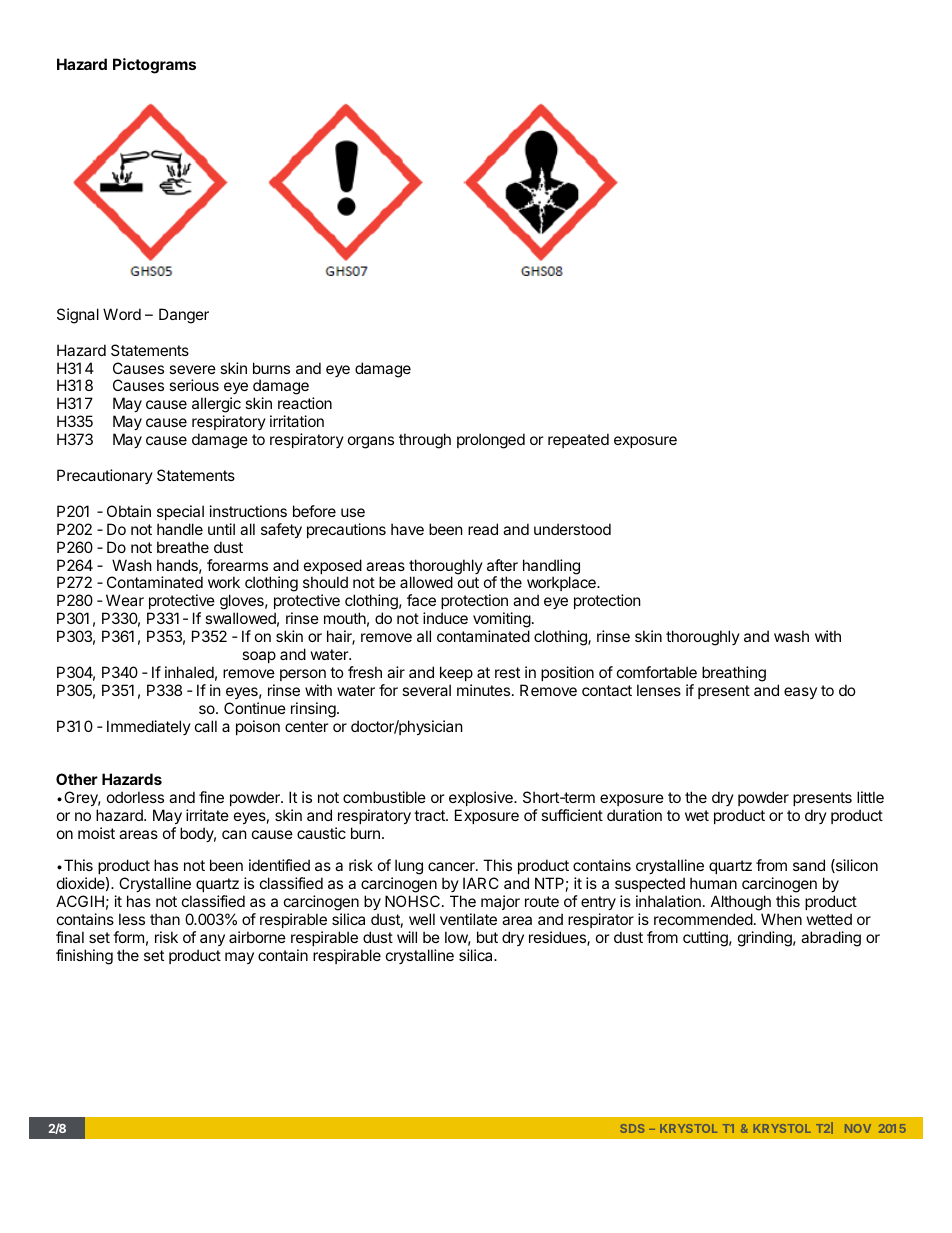 This image has width=952, height=1233. What do you see at coordinates (96, 833) in the image?
I see `moist` at bounding box center [96, 833].
